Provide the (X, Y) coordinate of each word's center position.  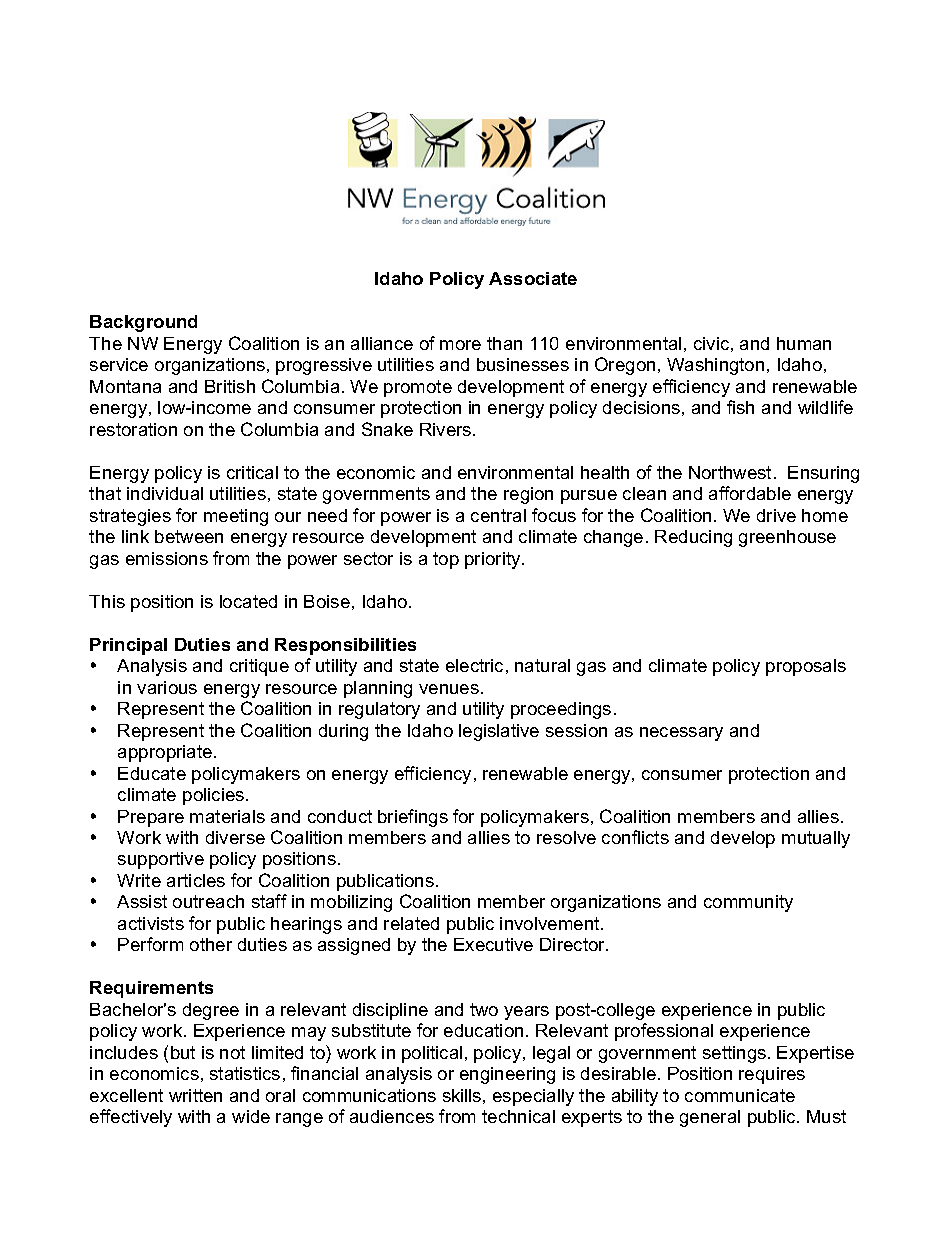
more (460, 345)
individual (165, 493)
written (195, 1095)
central (498, 515)
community (748, 903)
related (411, 923)
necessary (681, 734)
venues (449, 689)
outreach (208, 901)
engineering (507, 1075)
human (804, 343)
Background (143, 323)
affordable (750, 493)
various (167, 687)
